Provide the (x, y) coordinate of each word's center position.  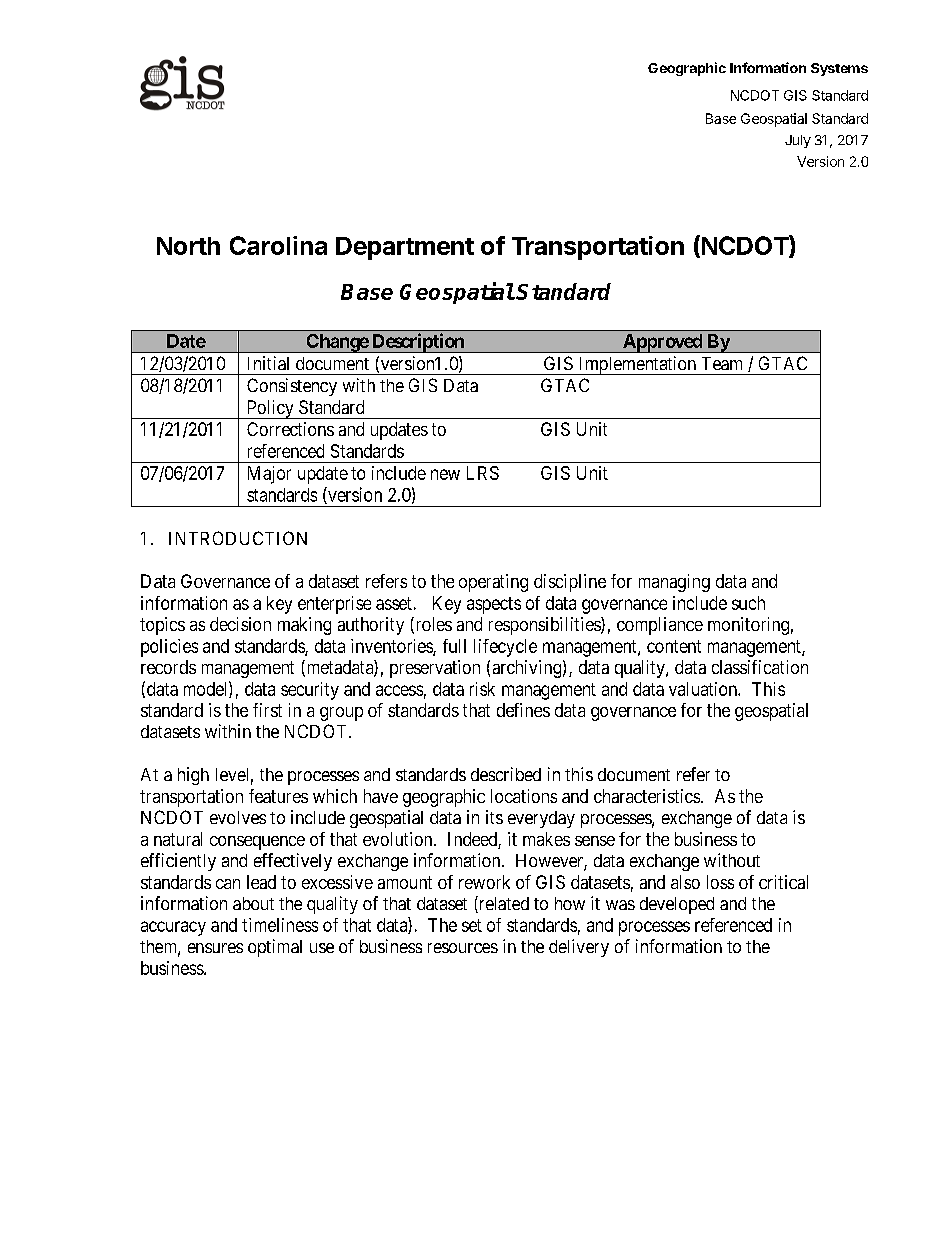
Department (405, 248)
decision (240, 624)
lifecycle (505, 648)
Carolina (278, 245)
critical (783, 882)
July (798, 141)
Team (722, 363)
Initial (268, 363)
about (253, 903)
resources (463, 948)
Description (418, 343)
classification (760, 667)
